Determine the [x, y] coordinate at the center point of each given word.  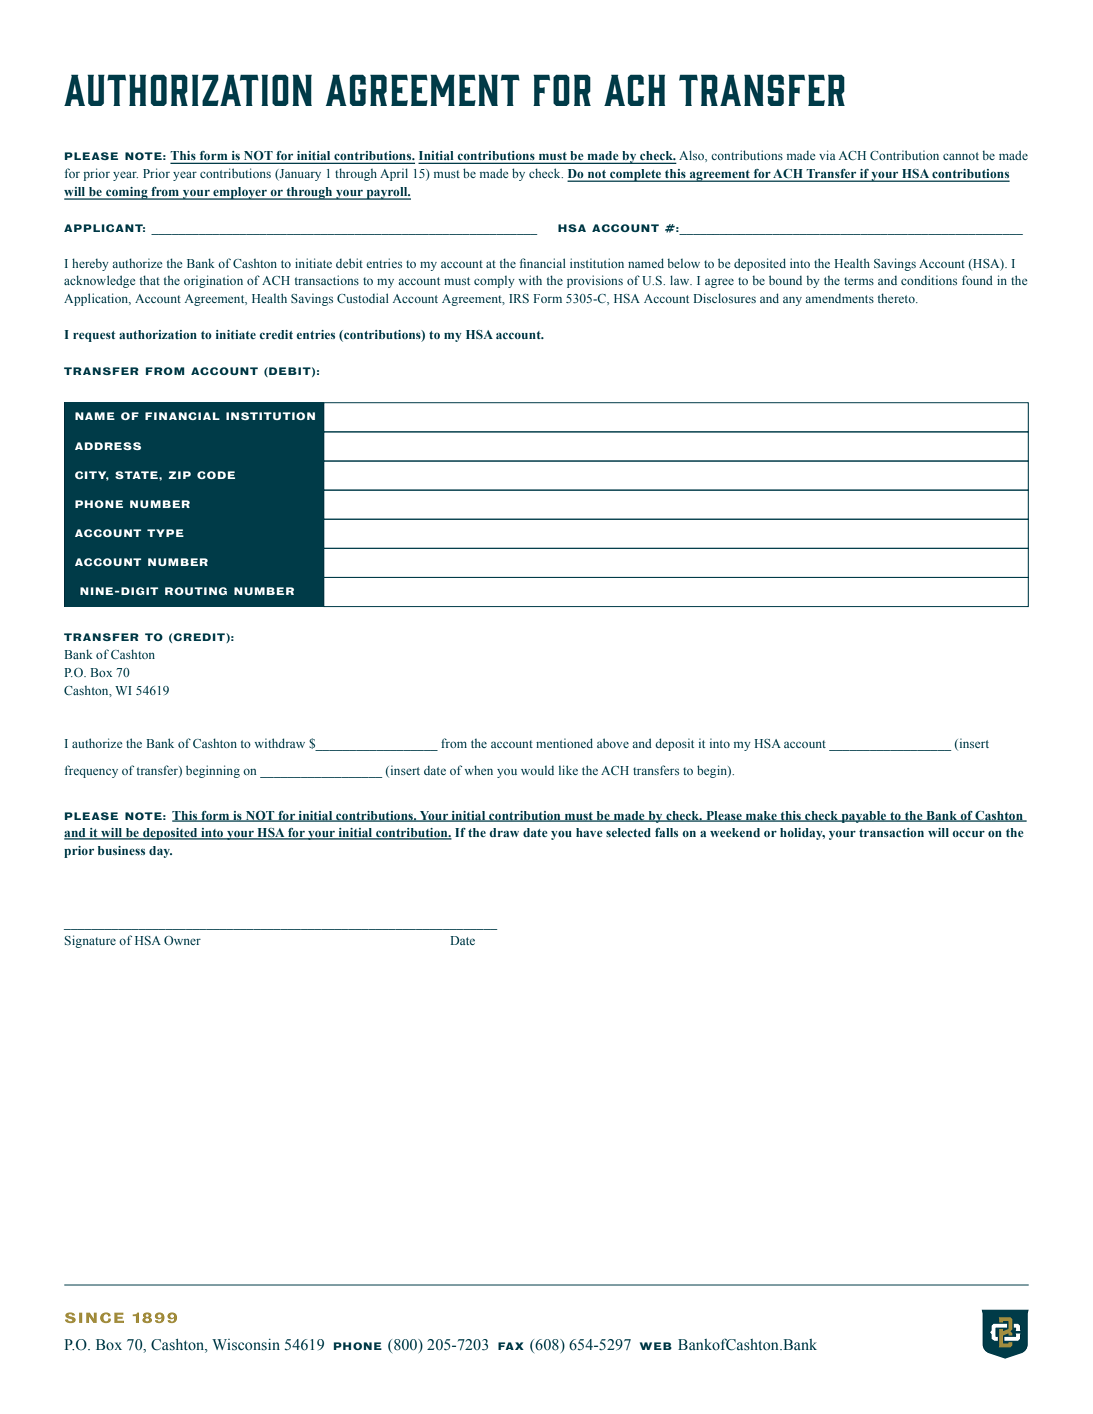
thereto [897, 298]
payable [864, 817]
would [537, 770]
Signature [90, 941]
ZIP [179, 475]
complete [636, 175]
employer [240, 193]
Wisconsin [246, 1345]
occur [968, 833]
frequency [91, 771]
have [589, 832]
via [827, 155]
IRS [519, 298]
